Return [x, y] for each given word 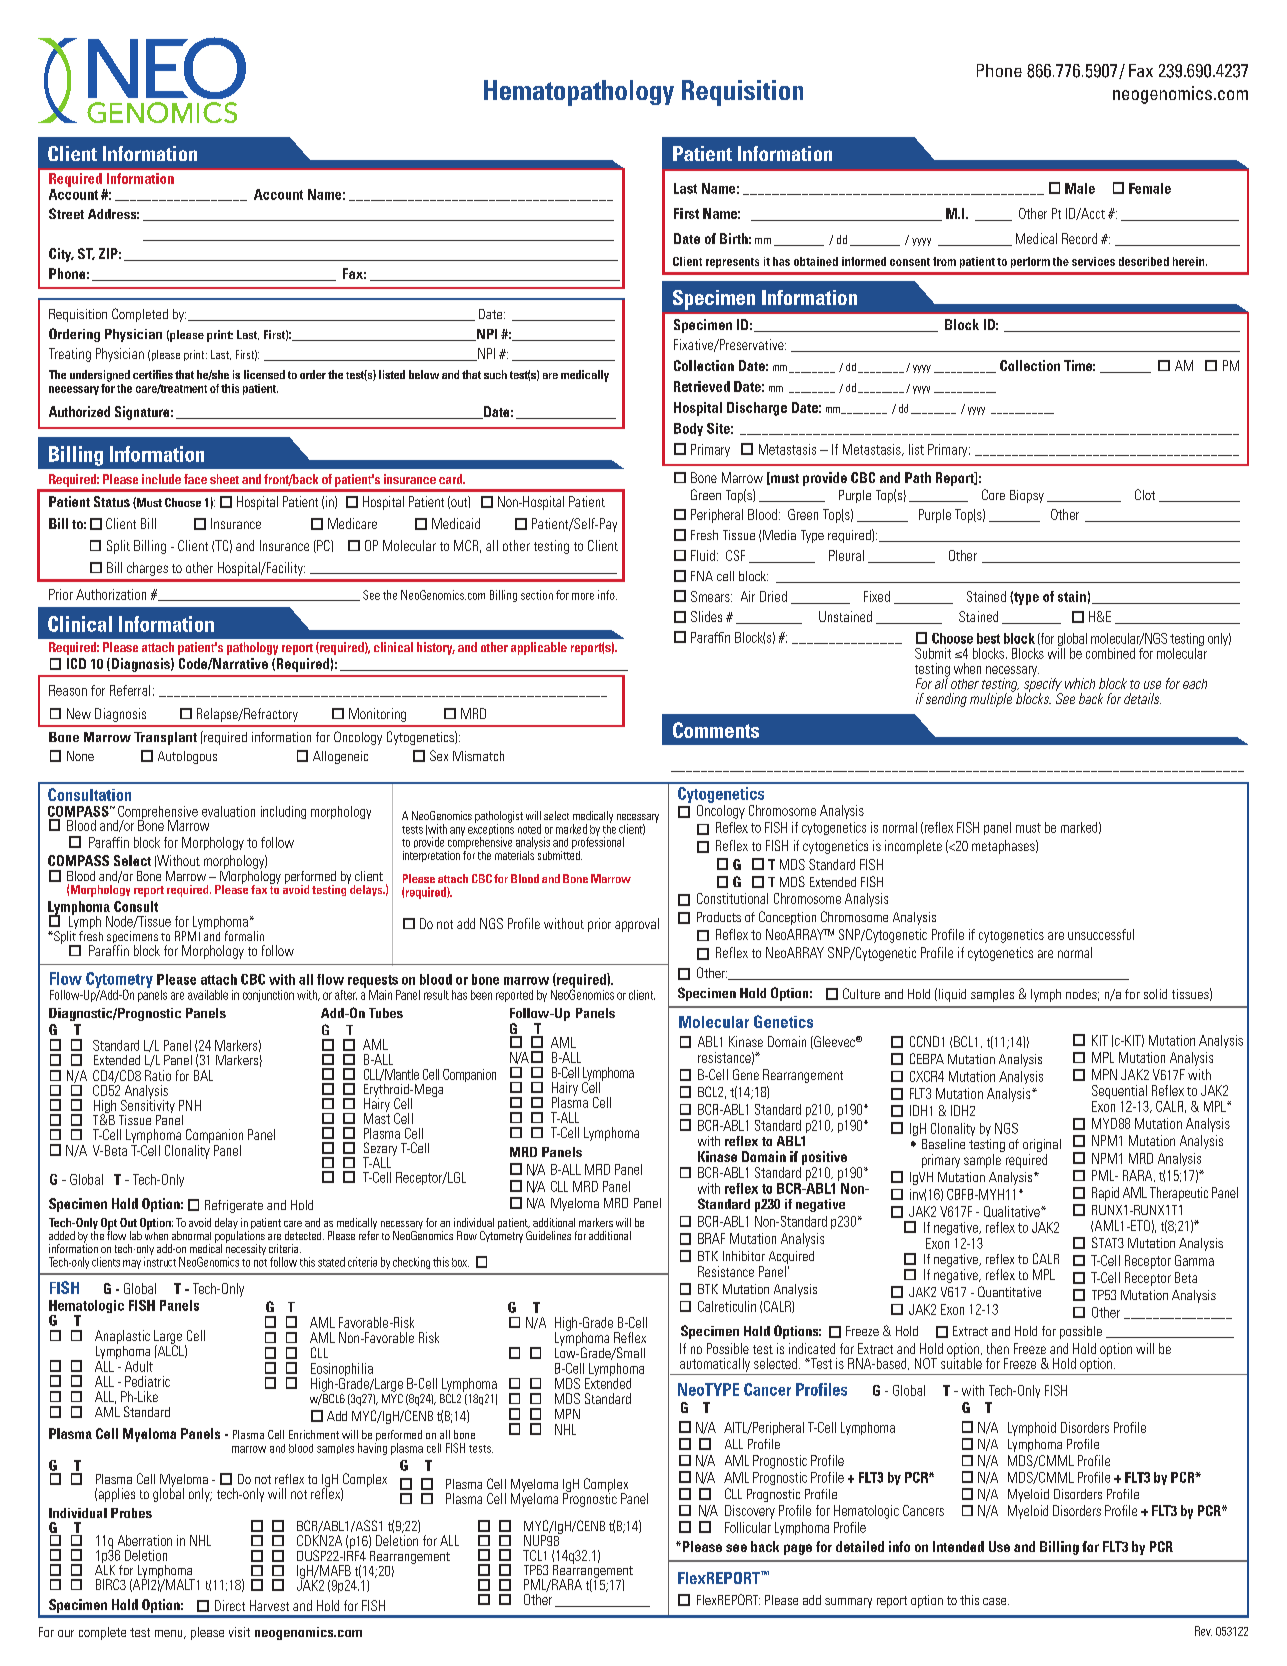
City [61, 255]
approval [637, 925]
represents [732, 263]
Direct [230, 1605]
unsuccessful [1101, 934]
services [1093, 261]
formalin [244, 936]
